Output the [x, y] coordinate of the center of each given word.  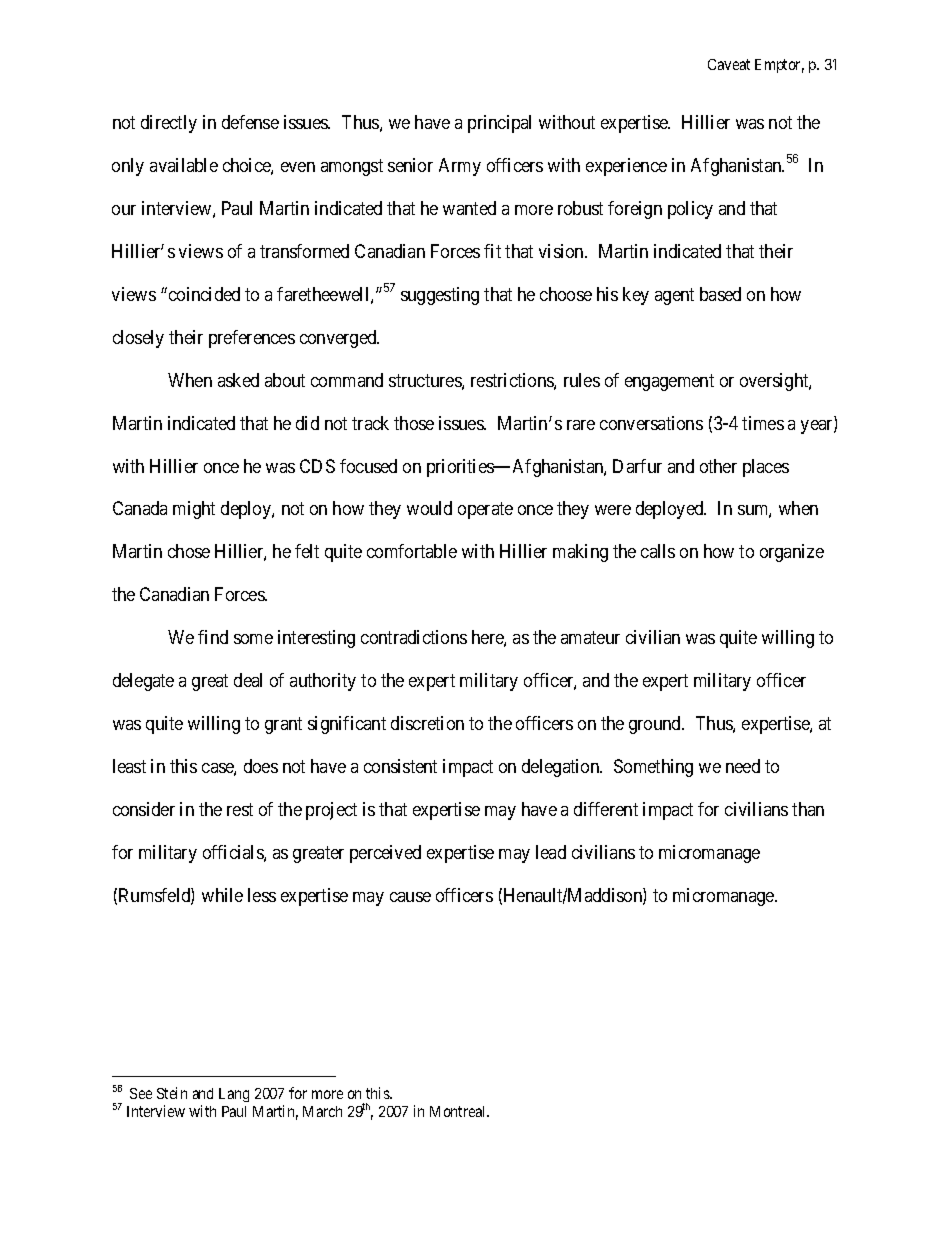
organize [792, 553]
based [720, 294]
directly [169, 124]
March [322, 1111]
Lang [234, 1095]
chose [189, 551]
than [808, 809]
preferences [252, 339]
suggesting [440, 296]
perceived [385, 854]
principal [499, 124]
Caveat [729, 64]
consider [144, 809]
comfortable [412, 551]
